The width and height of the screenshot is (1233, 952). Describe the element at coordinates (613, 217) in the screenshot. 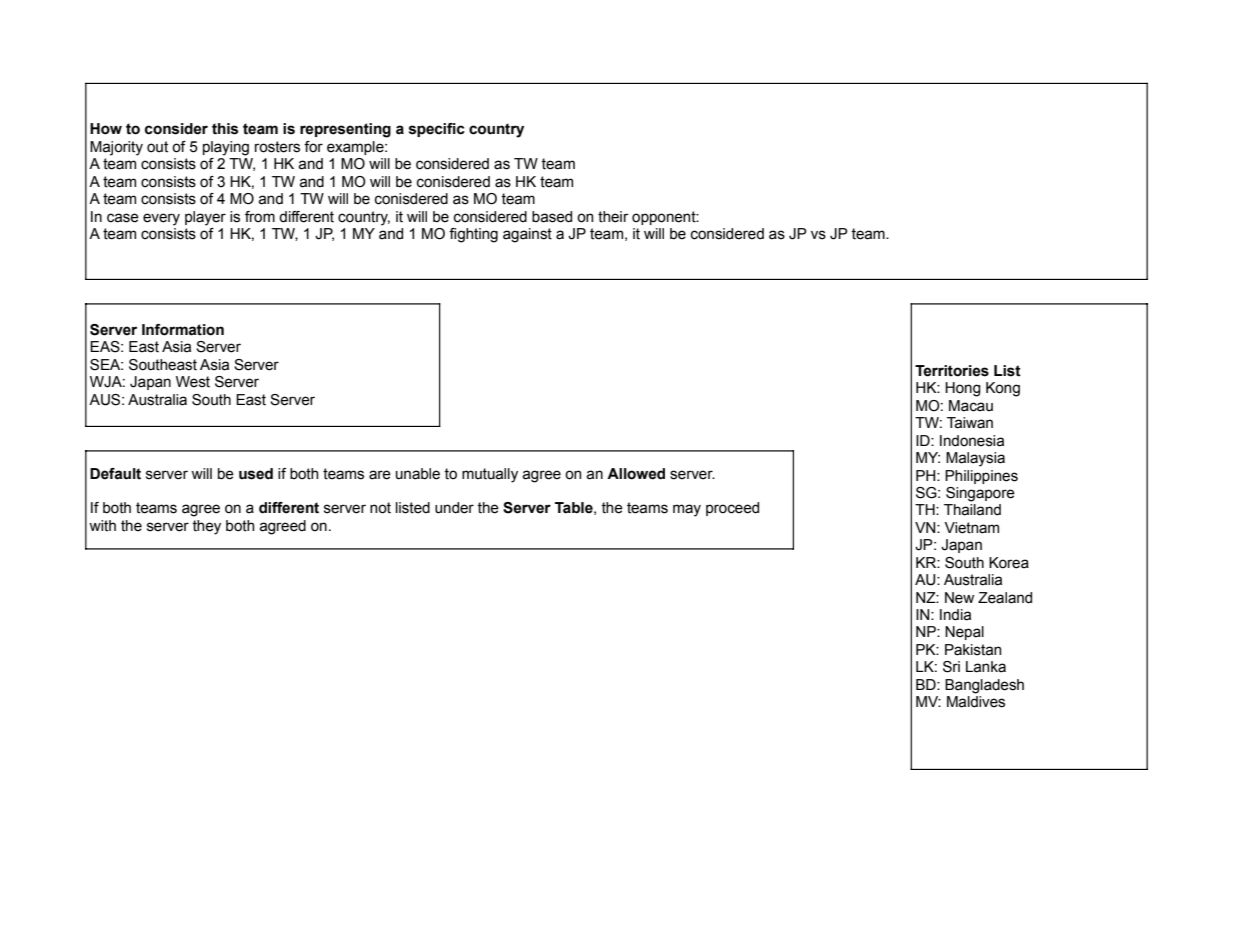

I see `their` at that location.
